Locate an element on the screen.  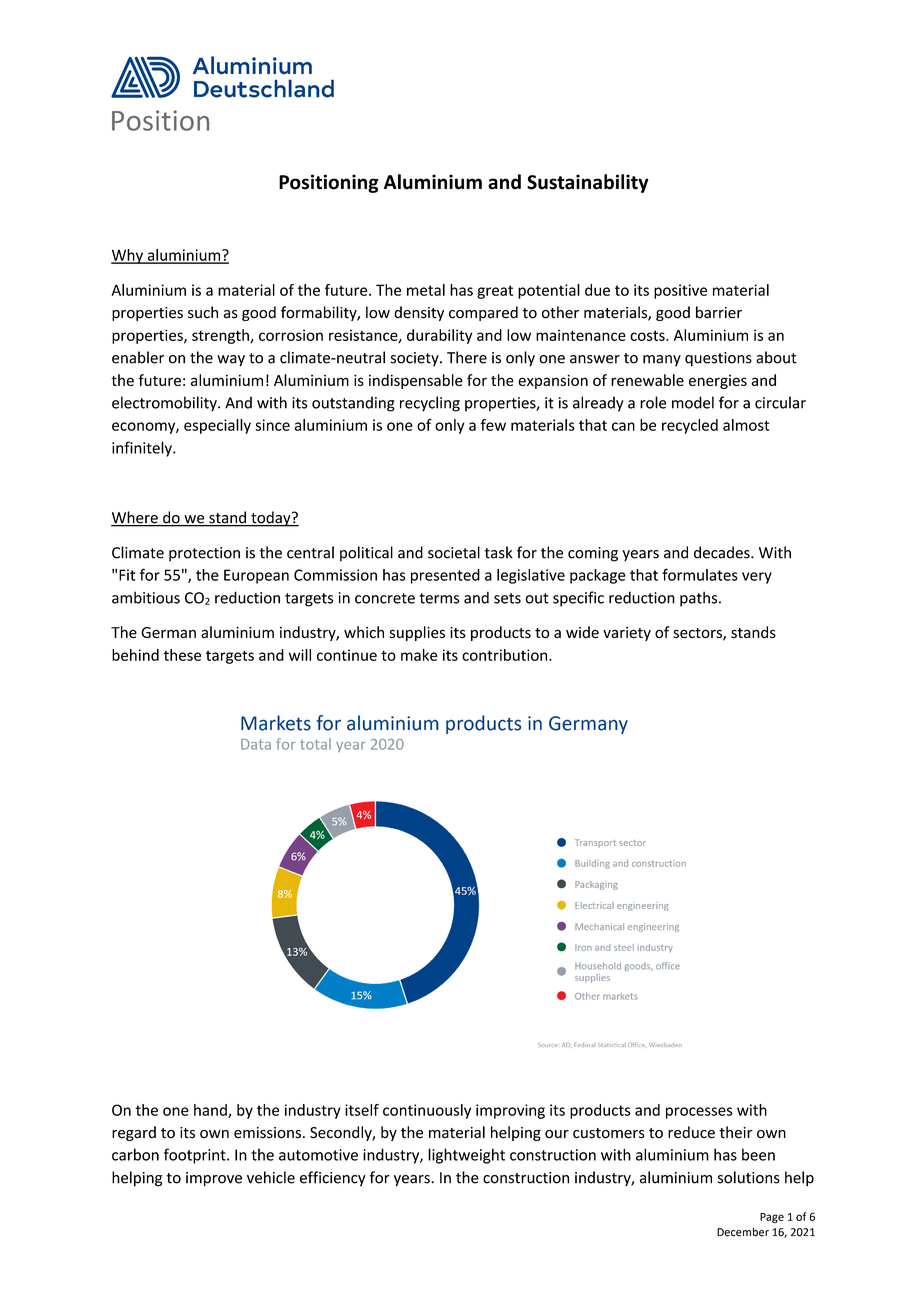
metal is located at coordinates (426, 290).
